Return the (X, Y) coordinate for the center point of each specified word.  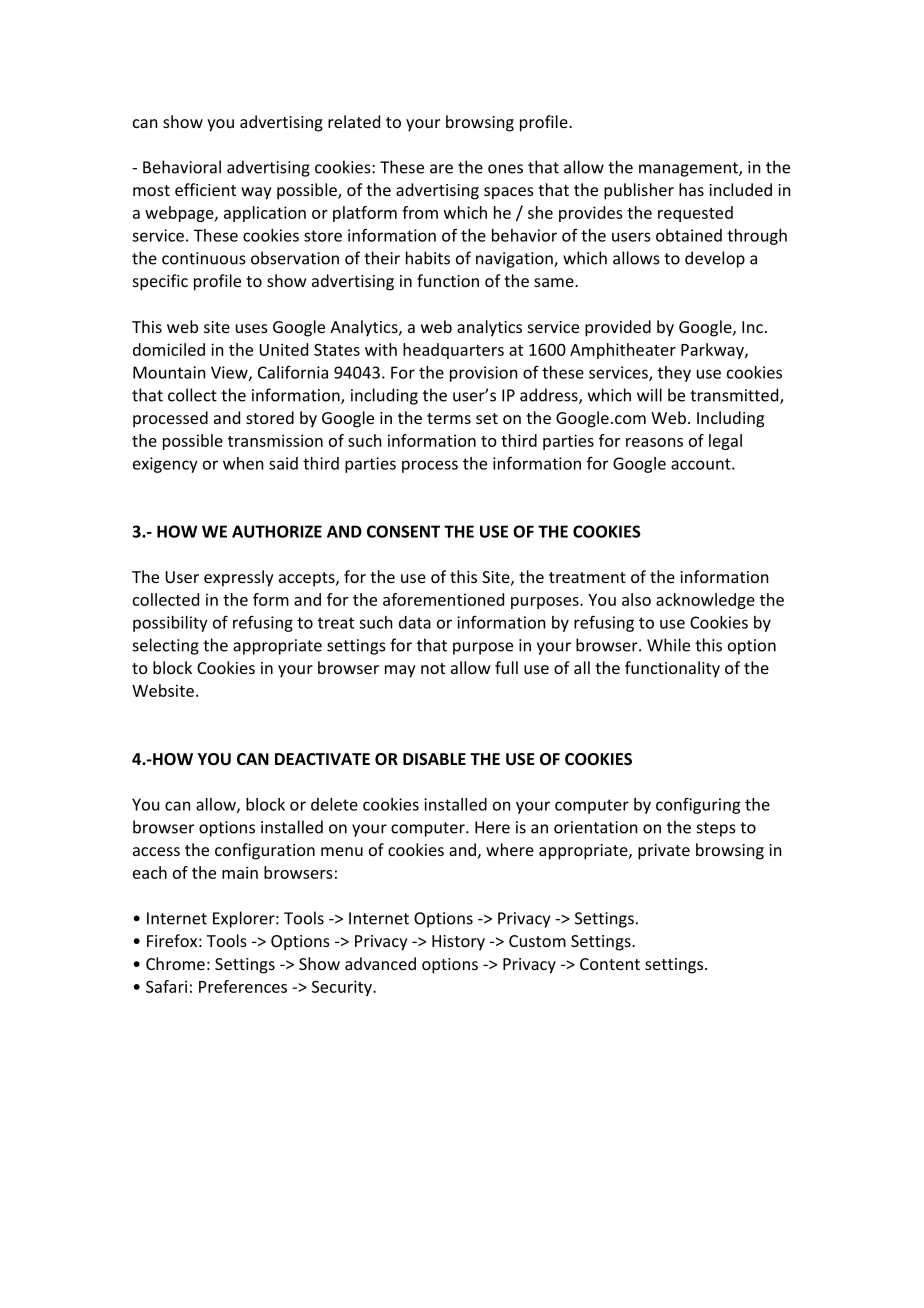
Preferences (243, 986)
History (458, 943)
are (441, 169)
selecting (166, 646)
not (433, 668)
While (668, 645)
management (689, 169)
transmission (275, 440)
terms (449, 418)
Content (610, 964)
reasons (654, 442)
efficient (205, 189)
